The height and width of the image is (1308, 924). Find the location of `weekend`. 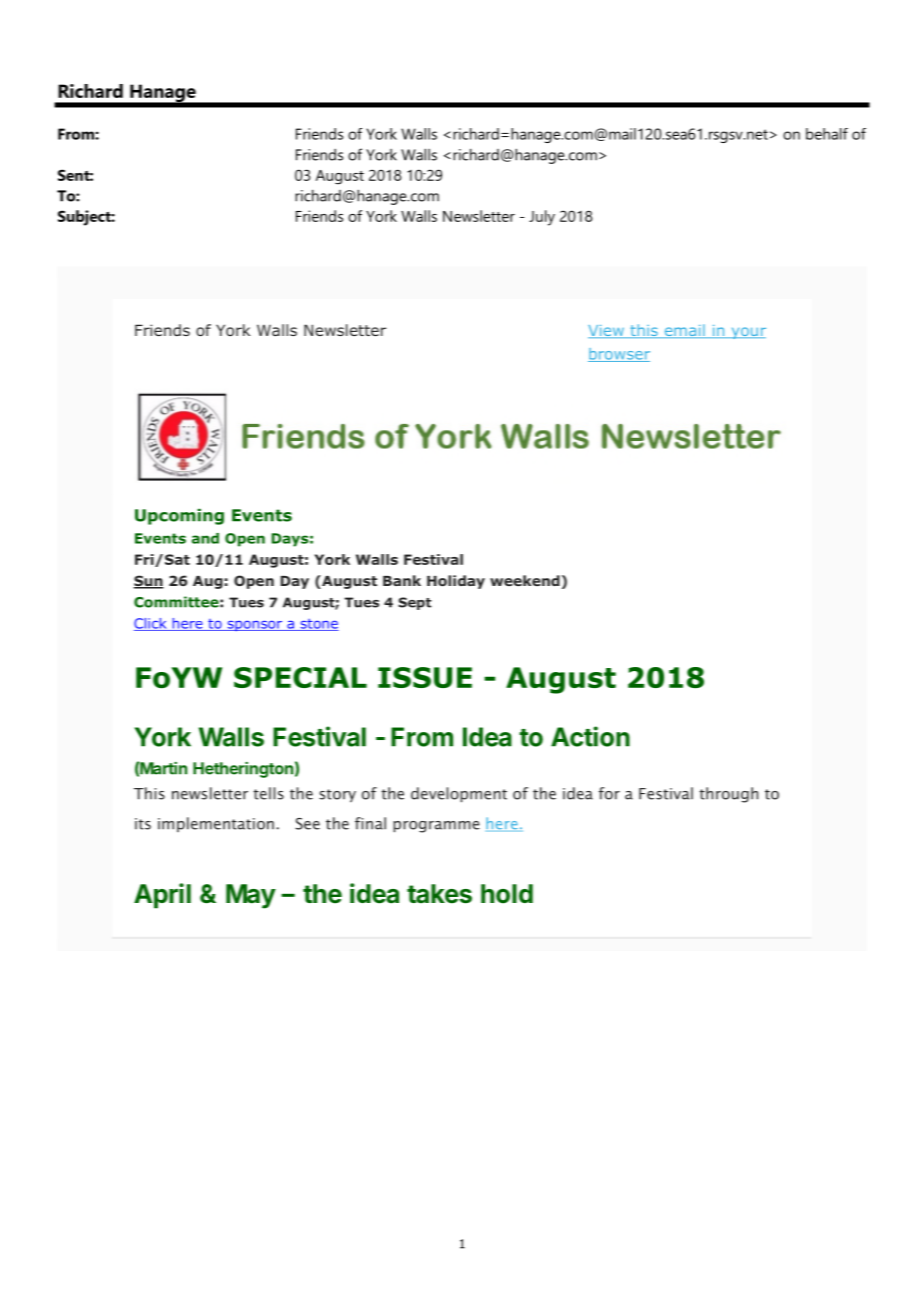

weekend is located at coordinates (525, 580).
